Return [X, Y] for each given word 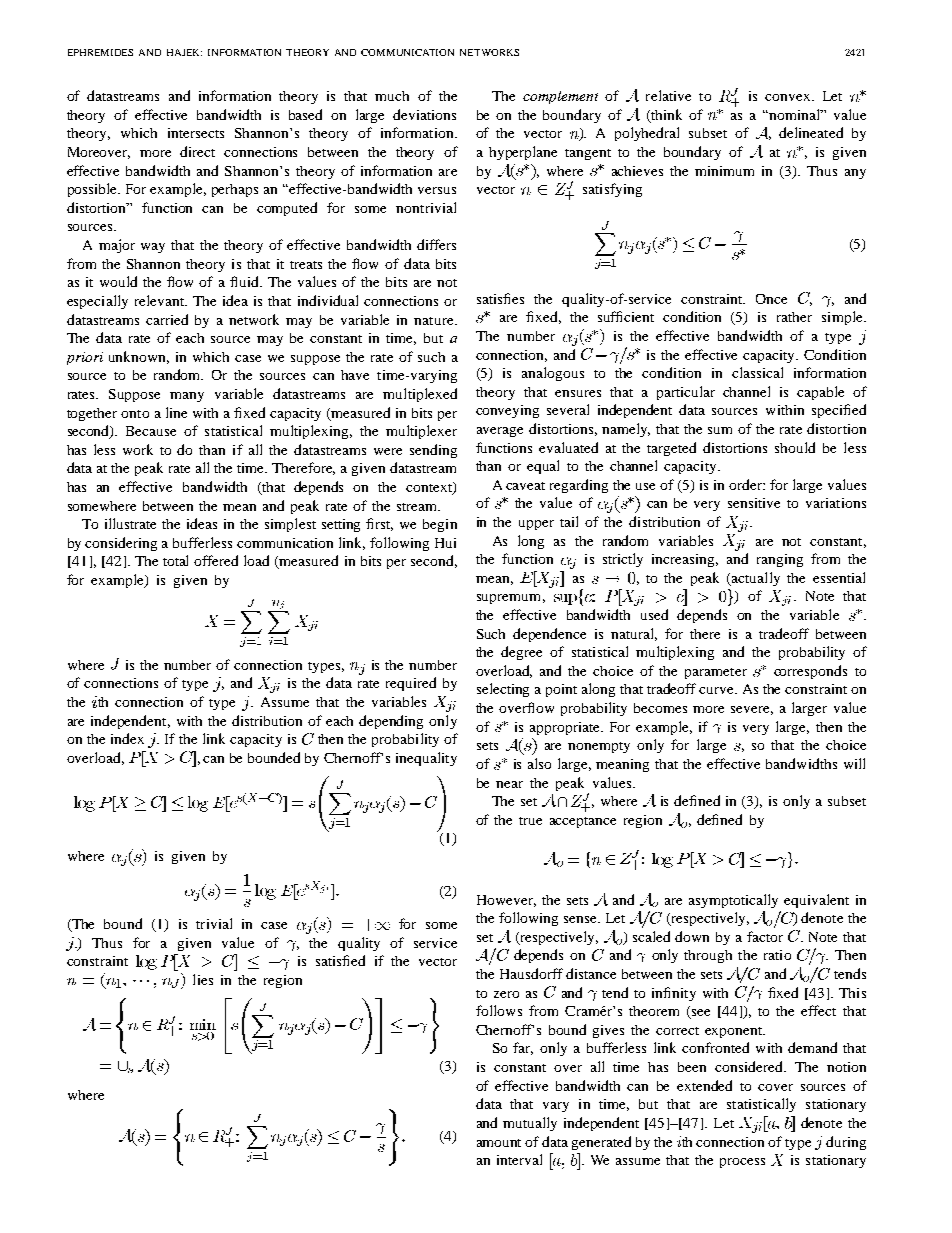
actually [755, 579]
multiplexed [420, 395]
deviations [424, 114]
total [175, 560]
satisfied [340, 960]
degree [521, 653]
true [530, 821]
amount [499, 1143]
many [187, 397]
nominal [794, 114]
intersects [196, 133]
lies [203, 979]
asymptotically [733, 901]
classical [757, 372]
